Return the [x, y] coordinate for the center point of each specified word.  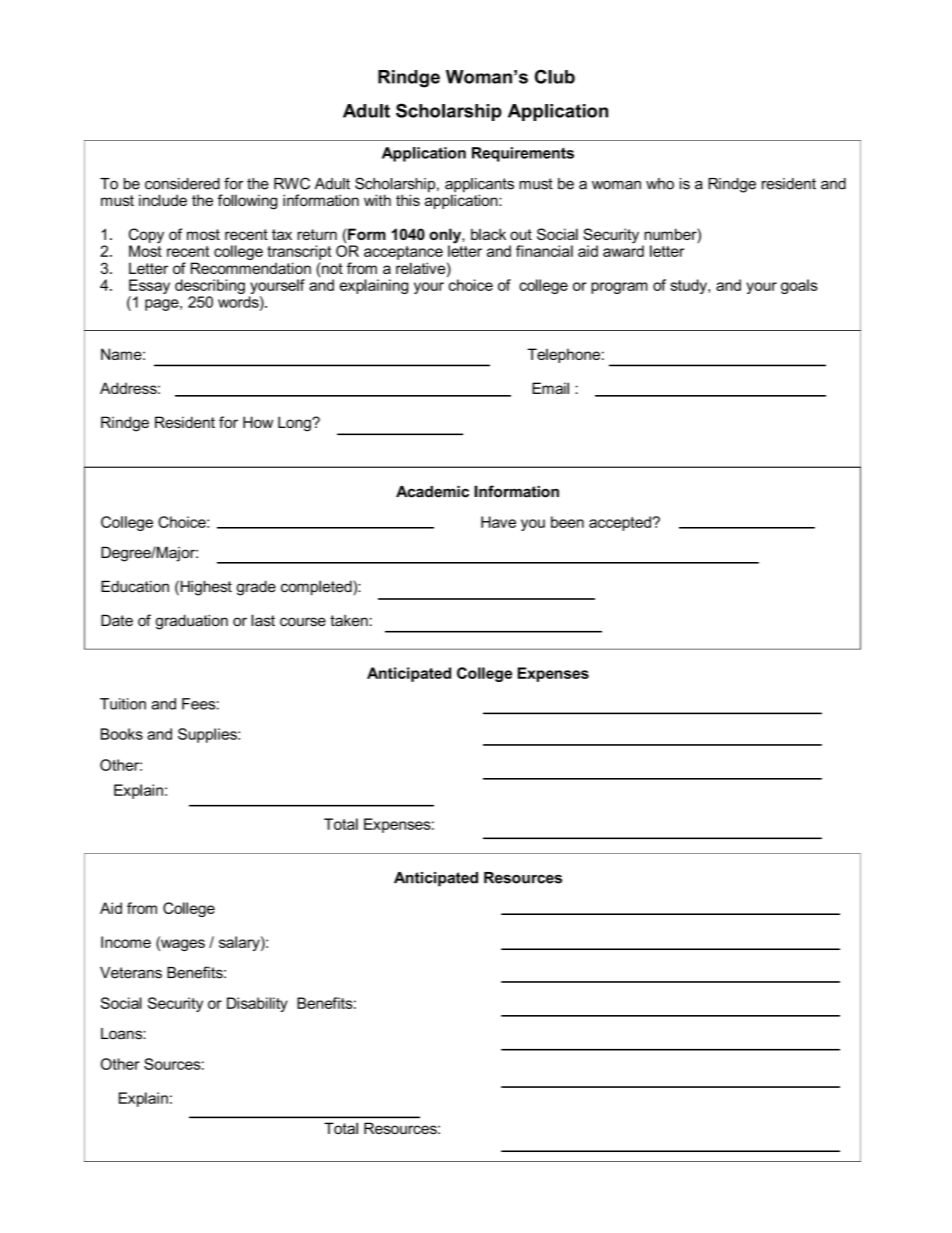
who [660, 184]
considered [182, 184]
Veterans [131, 973]
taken [349, 621]
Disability [257, 1004]
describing [210, 288]
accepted [620, 523]
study [689, 286]
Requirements [523, 154]
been [567, 522]
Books [122, 734]
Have [498, 522]
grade [256, 588]
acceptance [403, 253]
